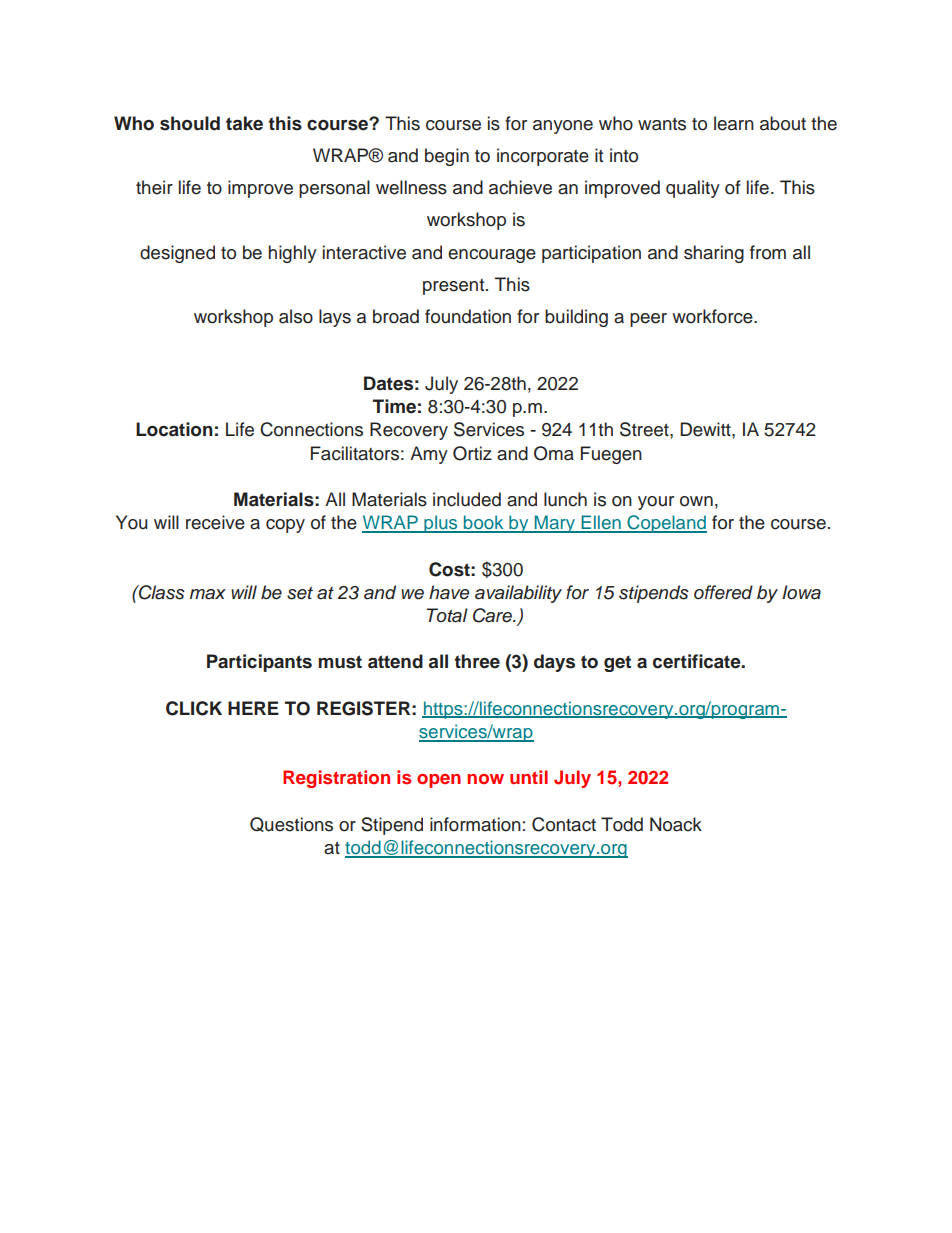  Describe the element at coordinates (291, 824) in the screenshot. I see `Questions` at that location.
